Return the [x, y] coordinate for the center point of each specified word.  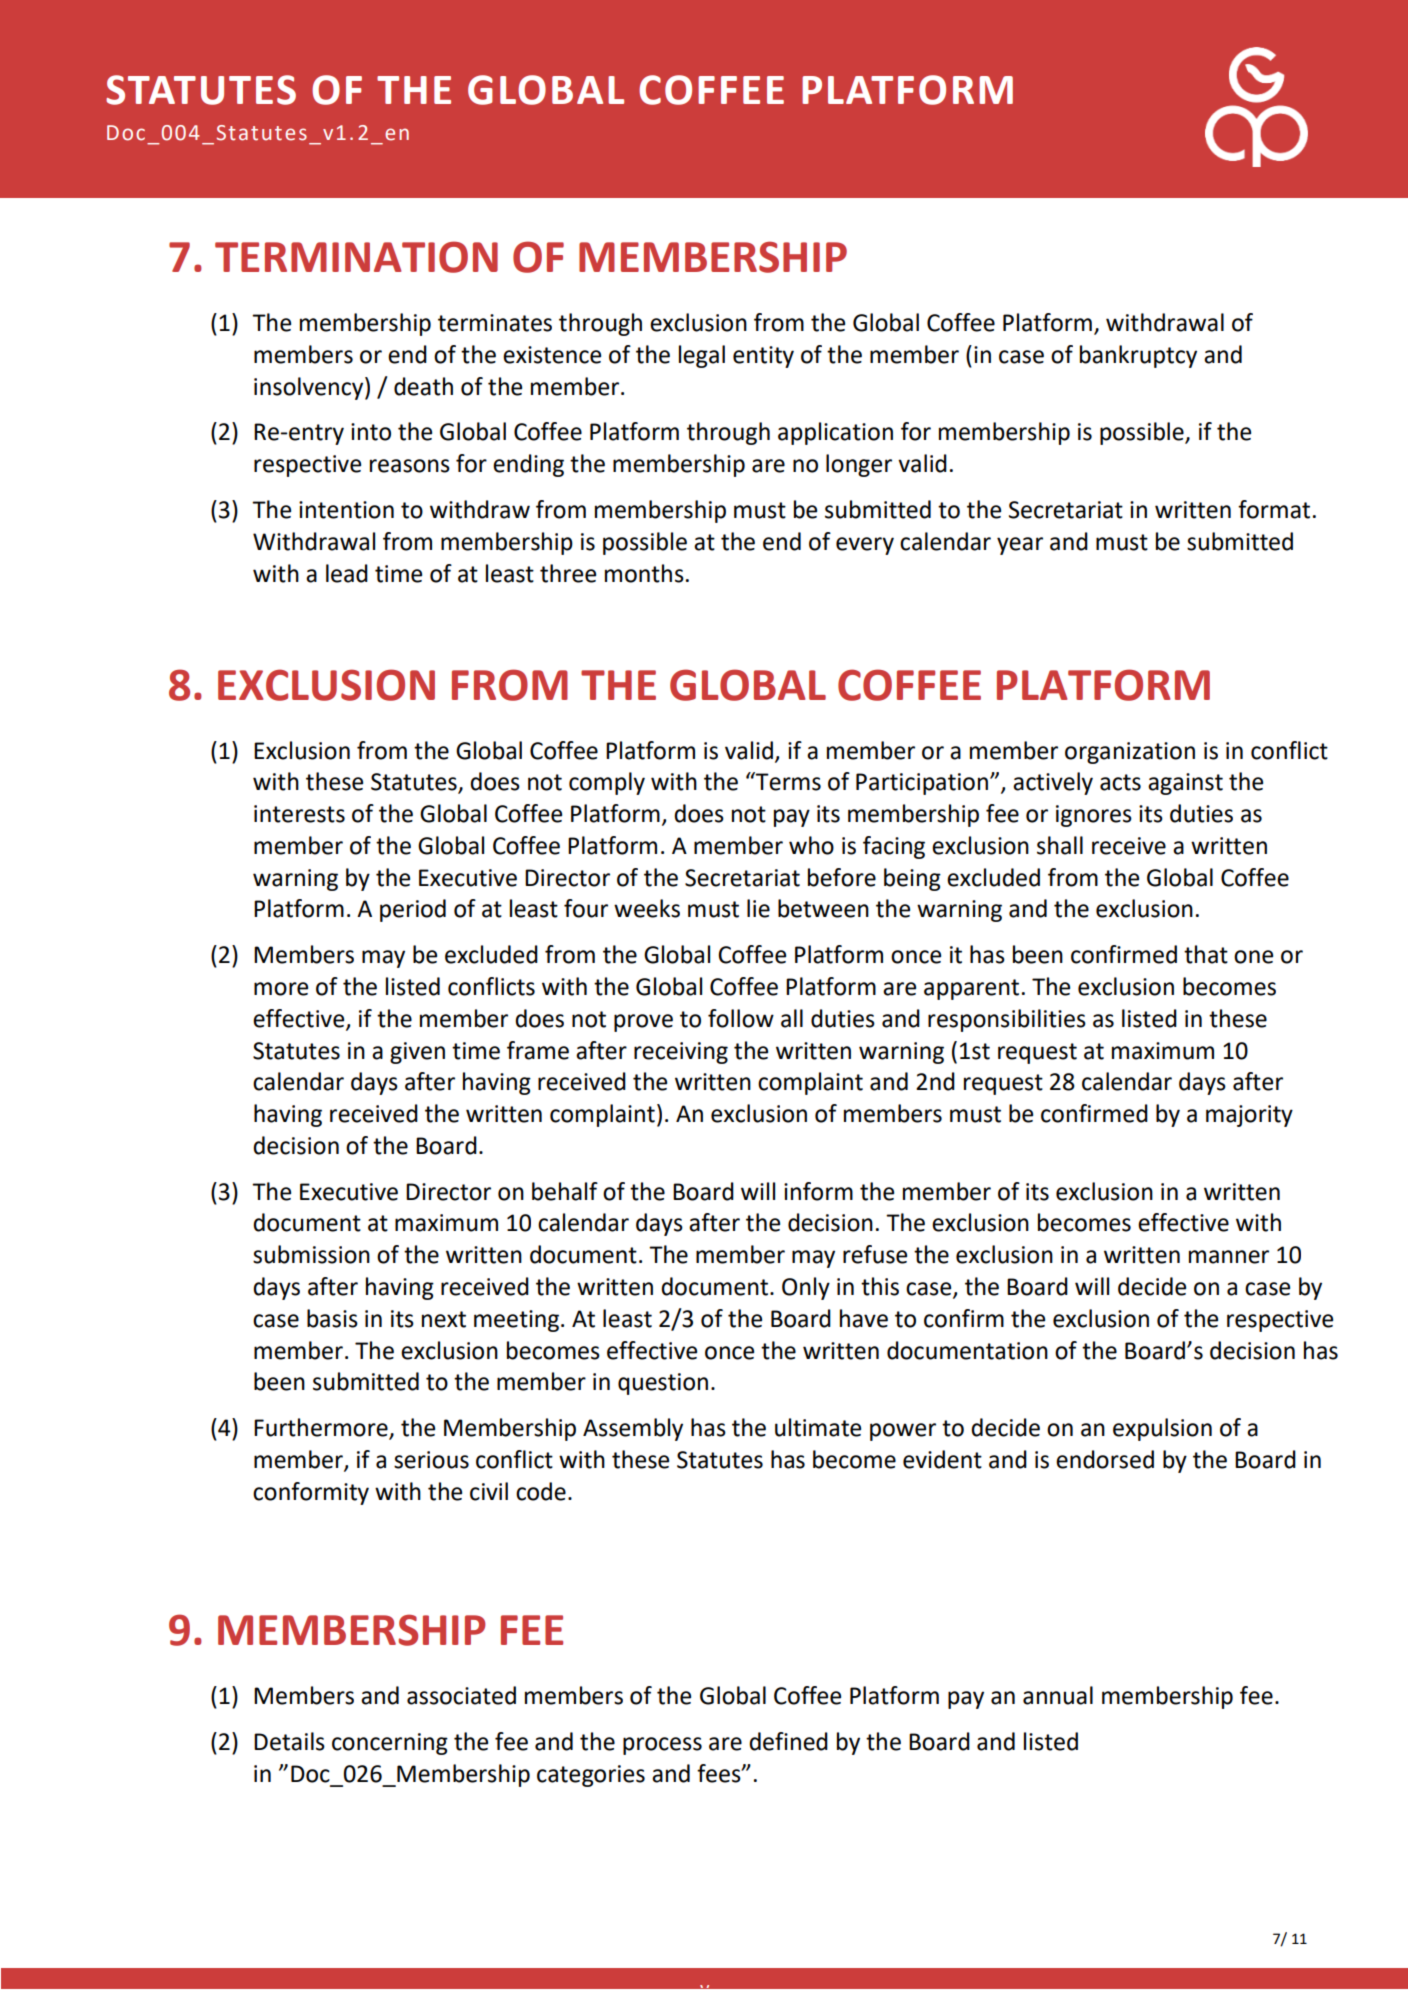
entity [763, 357]
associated [461, 1695]
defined [788, 1741]
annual [1058, 1695]
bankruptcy [1138, 356]
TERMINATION [356, 257]
